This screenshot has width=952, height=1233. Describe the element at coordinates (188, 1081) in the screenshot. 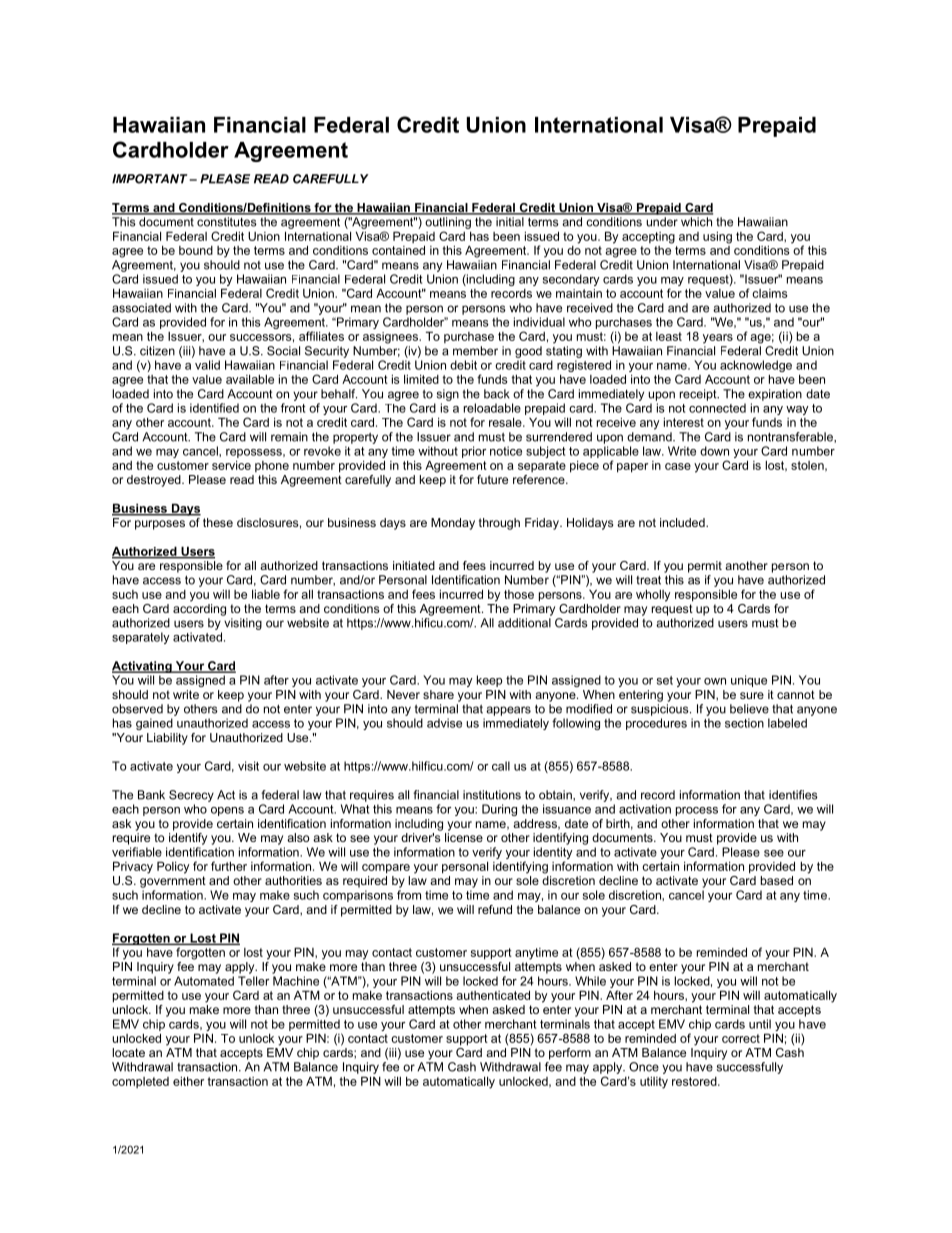

I see `either` at that location.
